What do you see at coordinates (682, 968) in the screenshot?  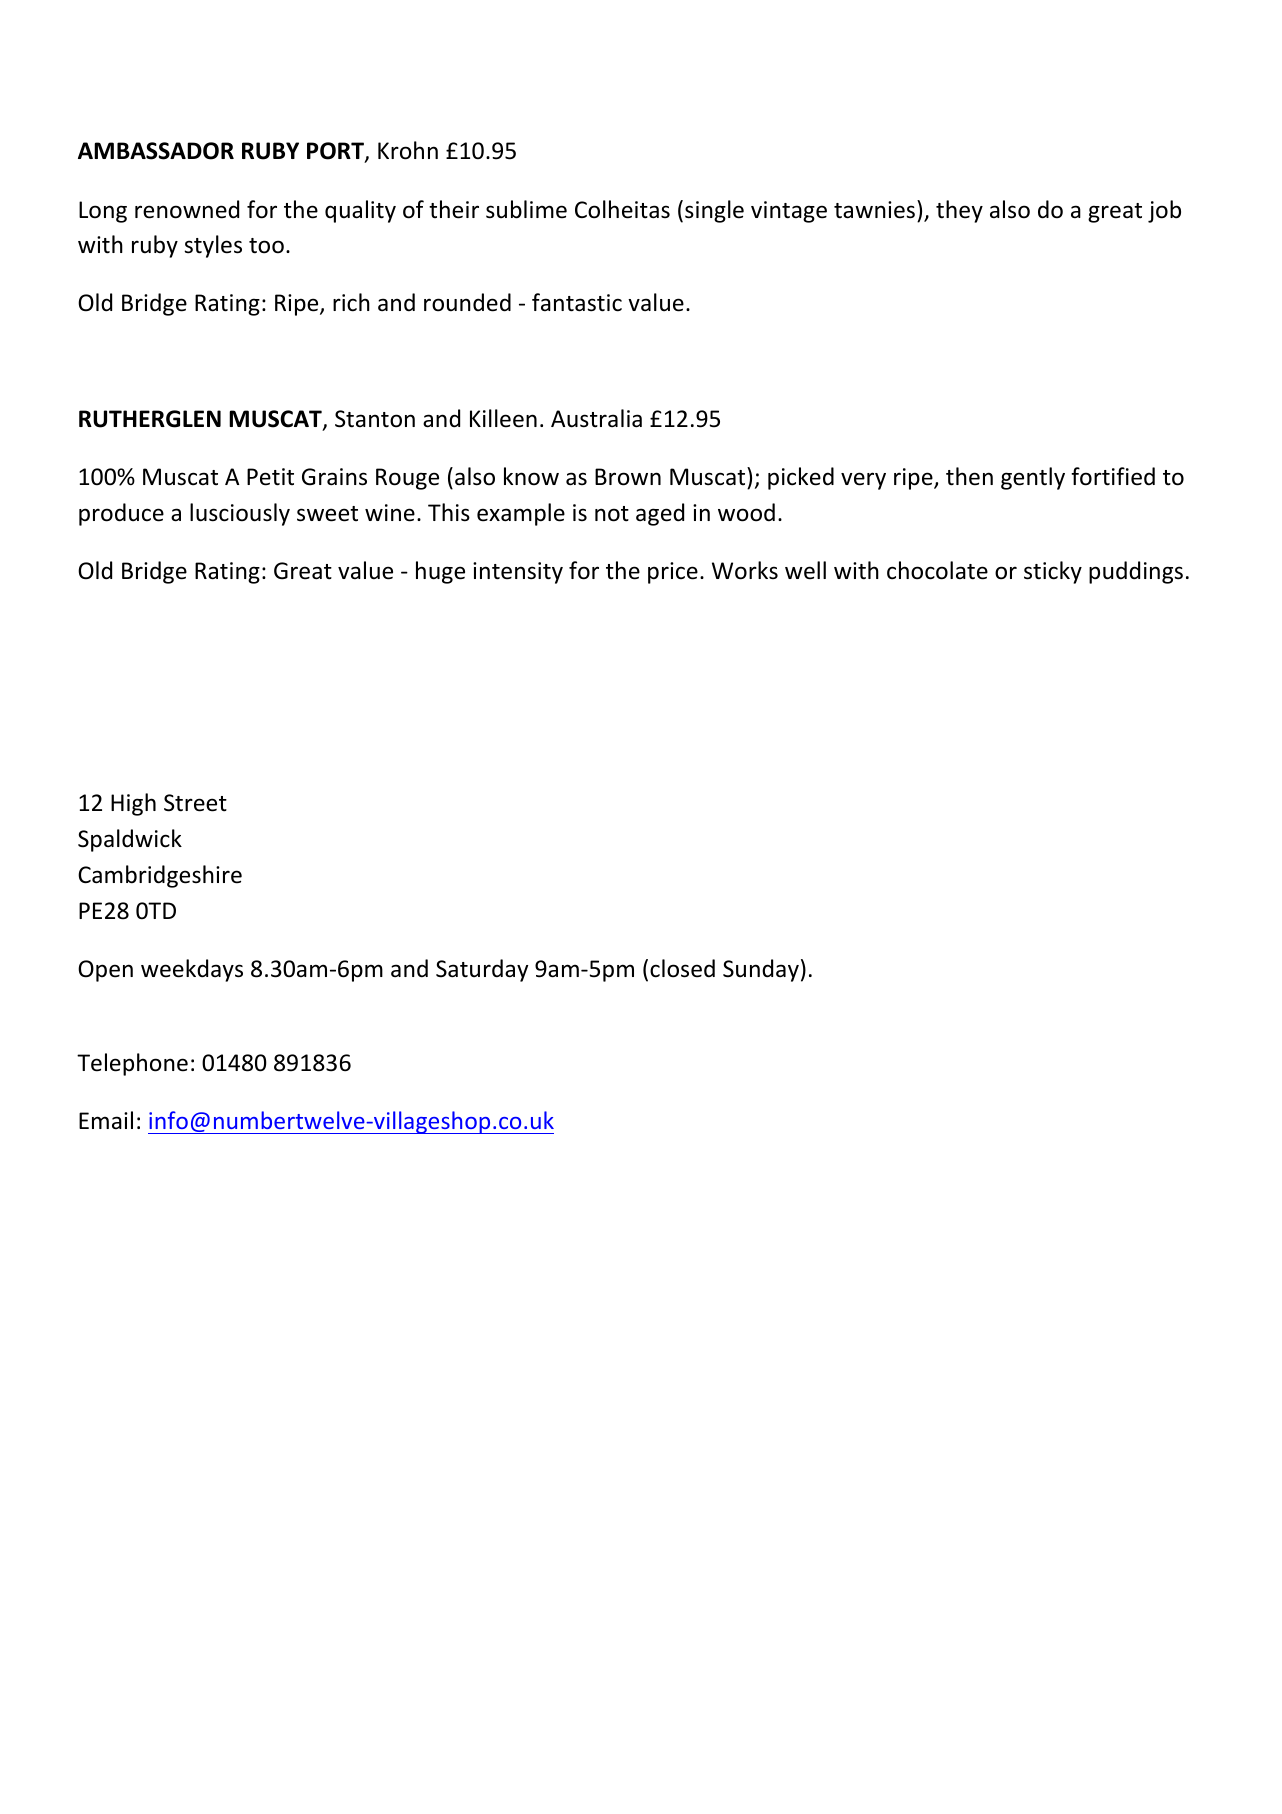 I see `closed` at bounding box center [682, 968].
